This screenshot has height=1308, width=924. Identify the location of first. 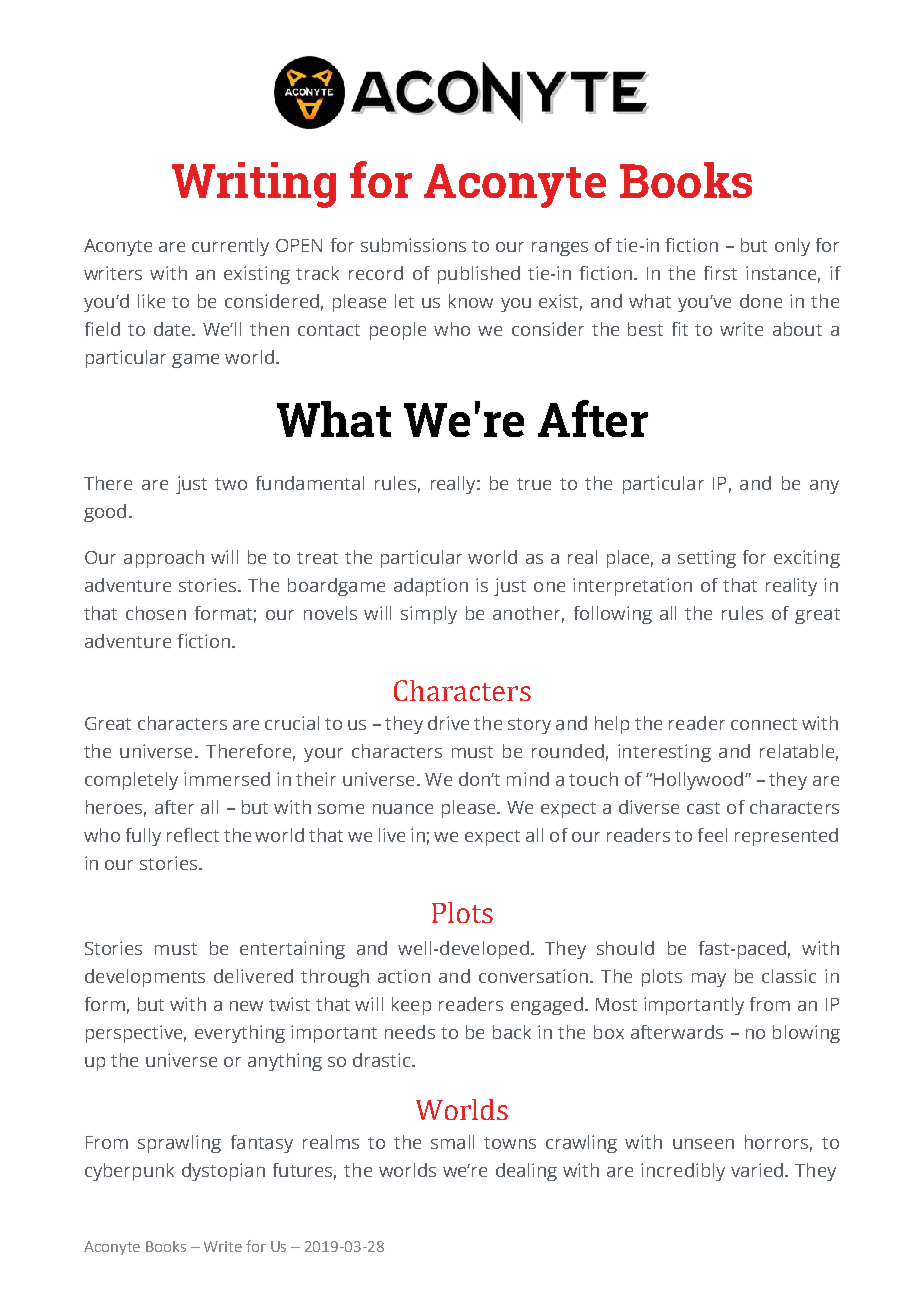
(720, 273).
